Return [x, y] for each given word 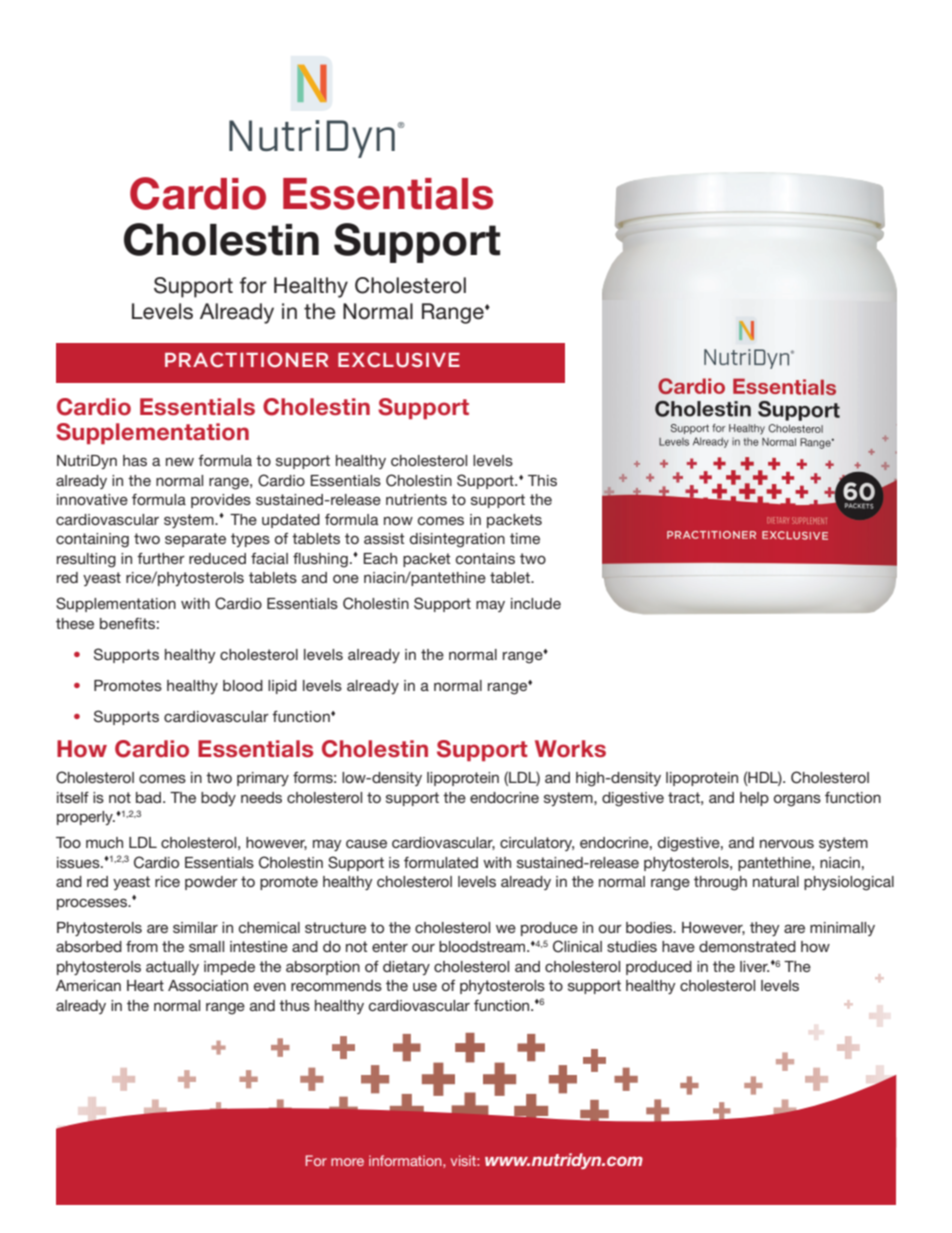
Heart [145, 985]
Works [570, 749]
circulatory [537, 844]
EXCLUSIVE [399, 360]
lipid [282, 687]
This [542, 480]
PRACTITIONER [246, 360]
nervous [787, 844]
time [525, 538]
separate [195, 540]
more [347, 1162]
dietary [406, 968]
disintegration [457, 540]
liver [754, 966]
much [104, 842]
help [754, 799]
